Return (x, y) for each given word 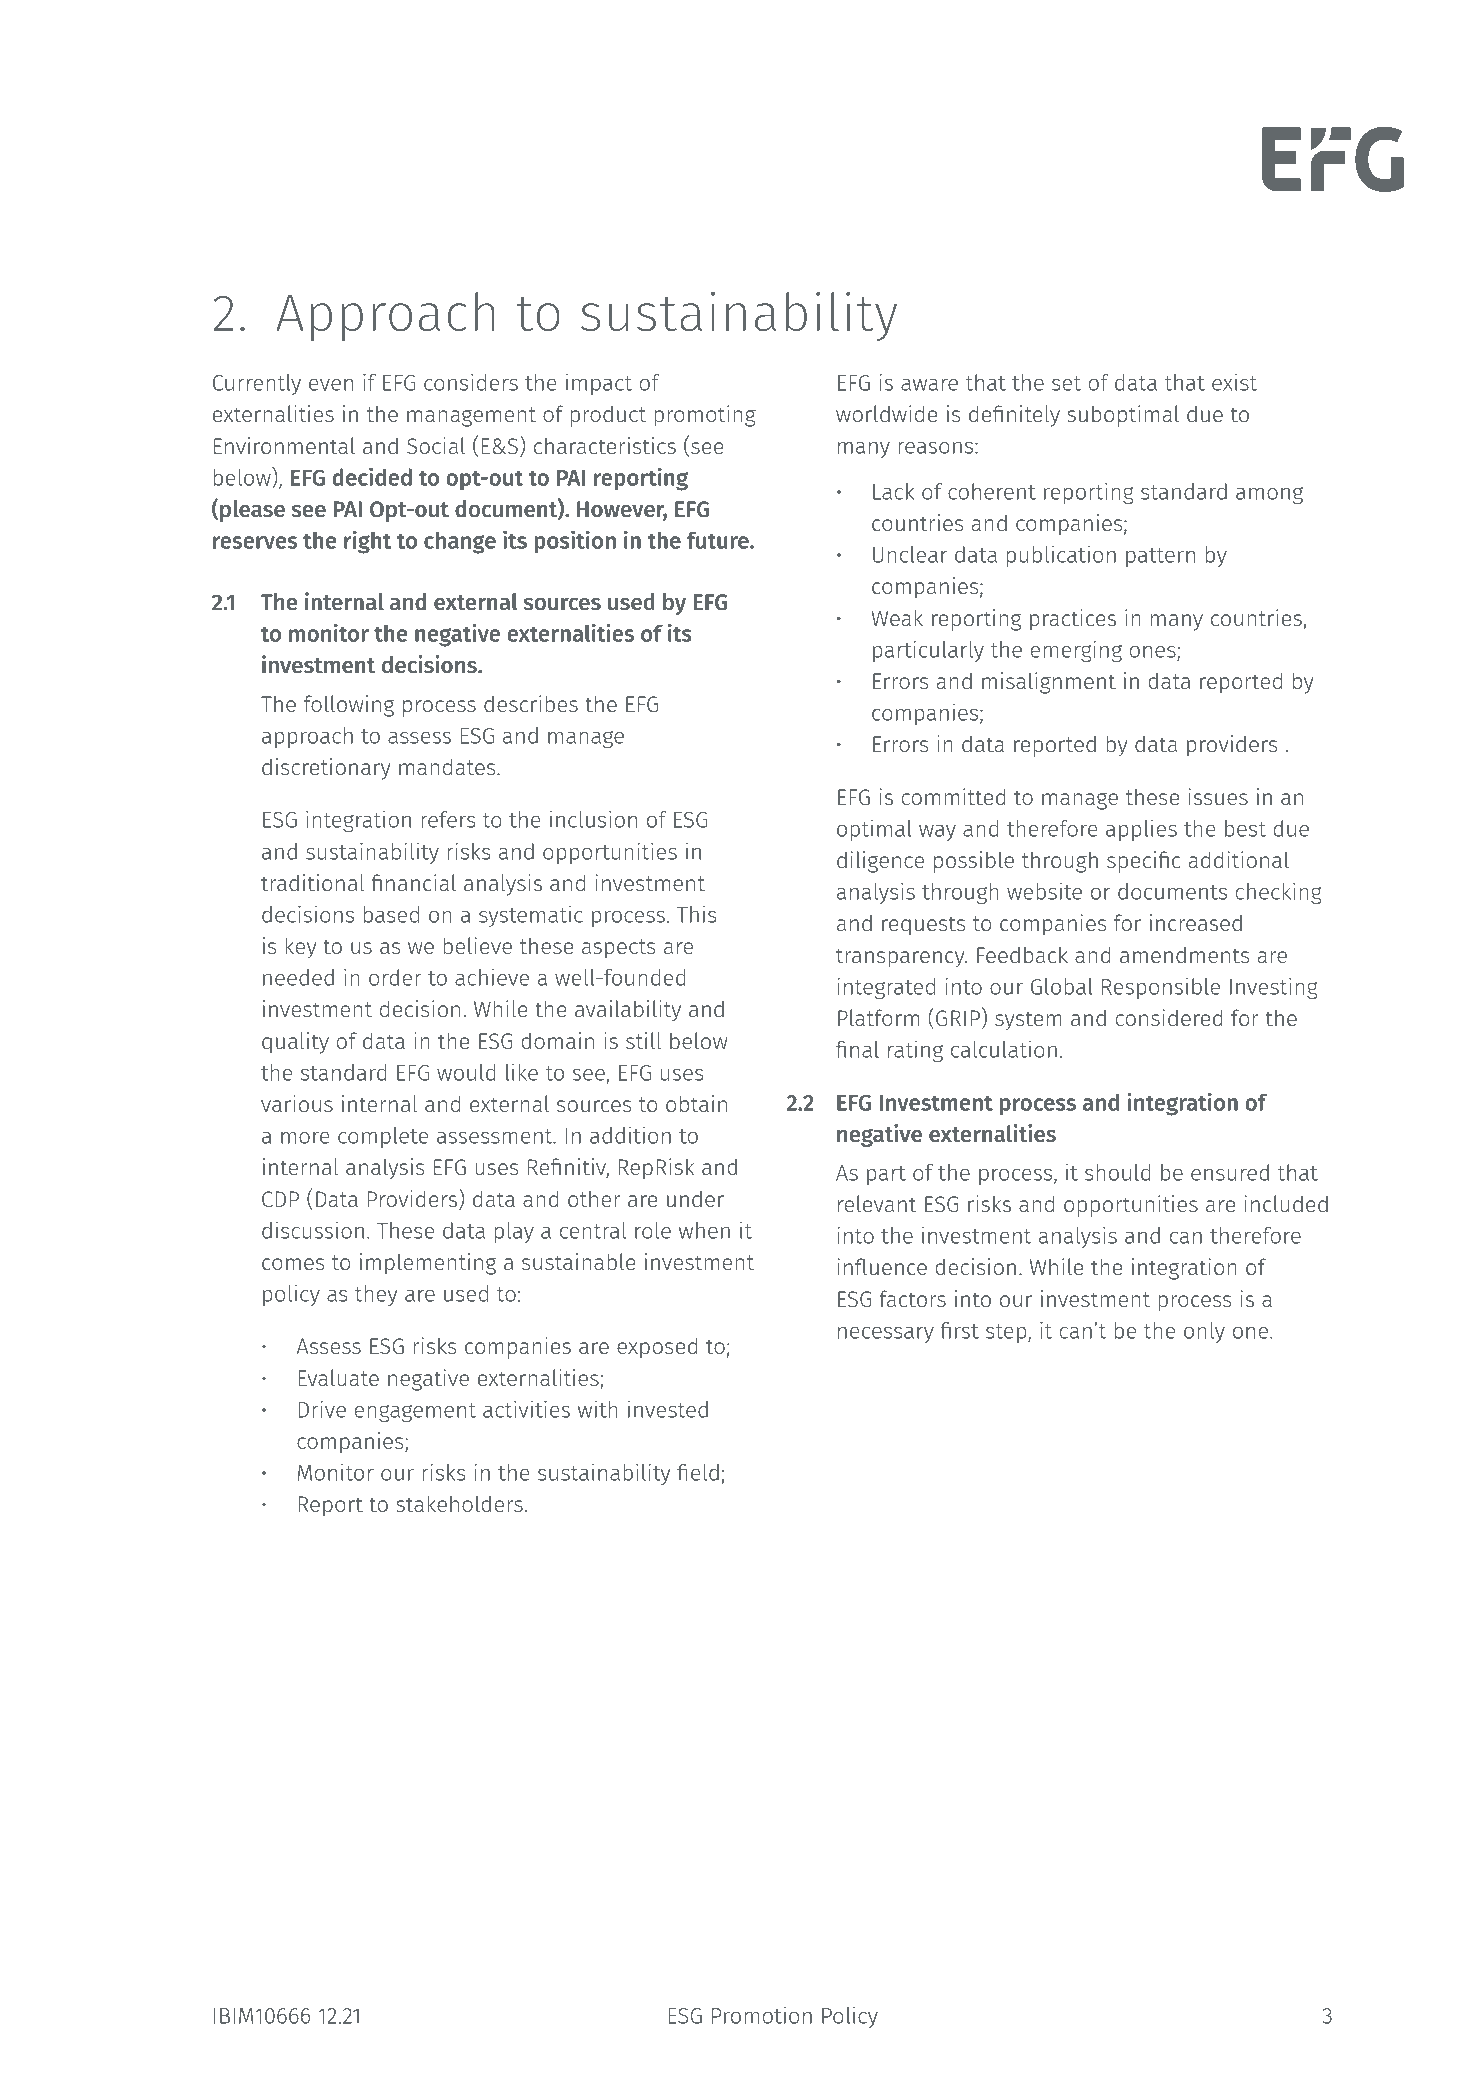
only (1204, 1332)
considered (1169, 1017)
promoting (705, 416)
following (349, 706)
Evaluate (338, 1377)
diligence (880, 862)
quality (295, 1043)
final (857, 1049)
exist (1234, 382)
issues (1218, 796)
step (1007, 1333)
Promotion (762, 2015)
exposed (657, 1348)
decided (372, 476)
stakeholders (459, 1503)
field (698, 1472)
